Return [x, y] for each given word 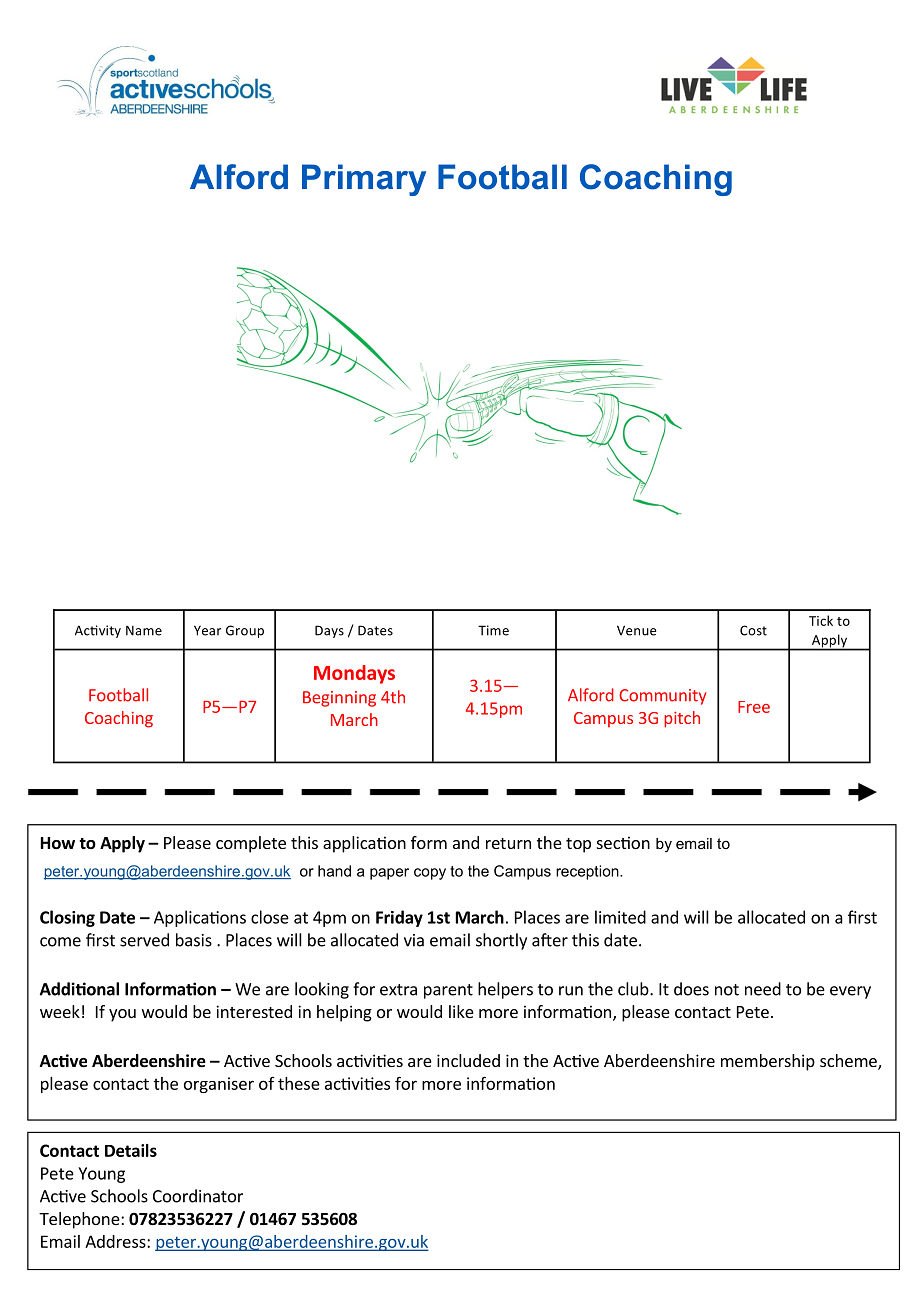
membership [768, 1062]
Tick [821, 620]
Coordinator [198, 1196]
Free [754, 707]
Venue [636, 630]
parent [448, 991]
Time [493, 630]
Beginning [339, 699]
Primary [364, 180]
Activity [98, 631]
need [763, 989]
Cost [753, 630]
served [144, 940]
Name [144, 630]
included [468, 1060]
